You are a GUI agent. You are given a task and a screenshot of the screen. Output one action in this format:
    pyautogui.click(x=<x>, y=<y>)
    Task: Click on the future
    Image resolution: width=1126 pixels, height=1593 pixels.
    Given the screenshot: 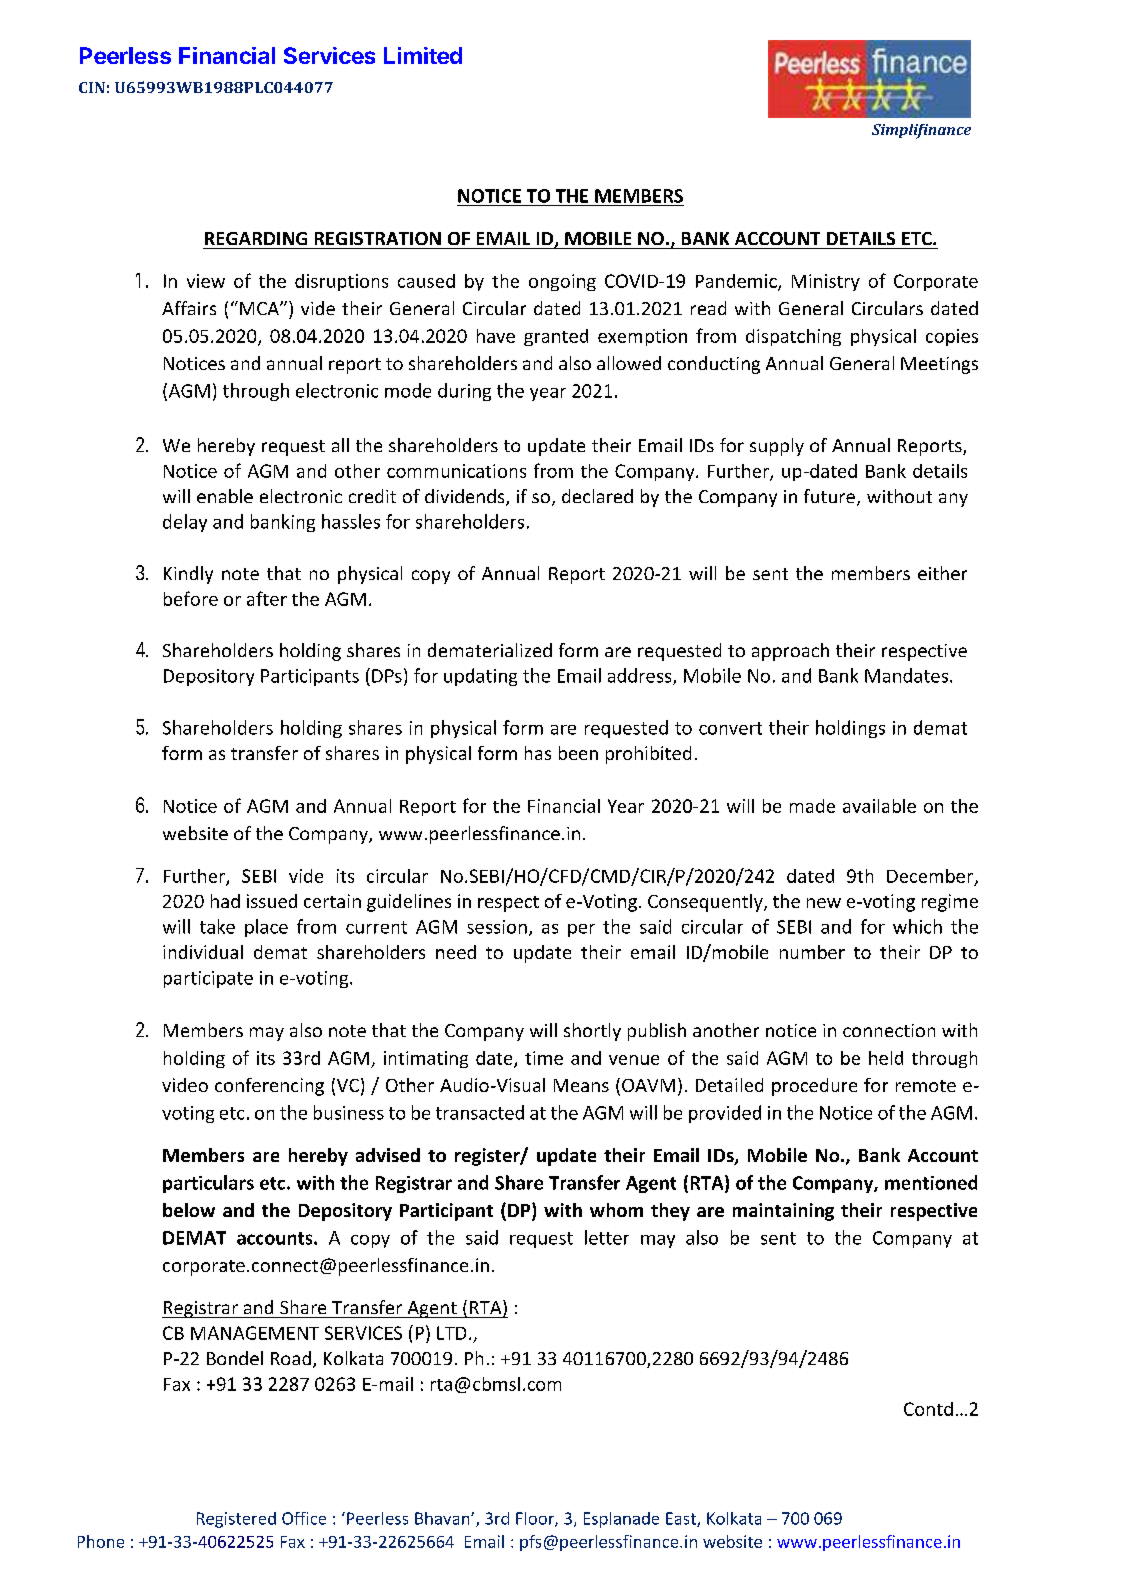 What is the action you would take?
    pyautogui.click(x=829, y=496)
